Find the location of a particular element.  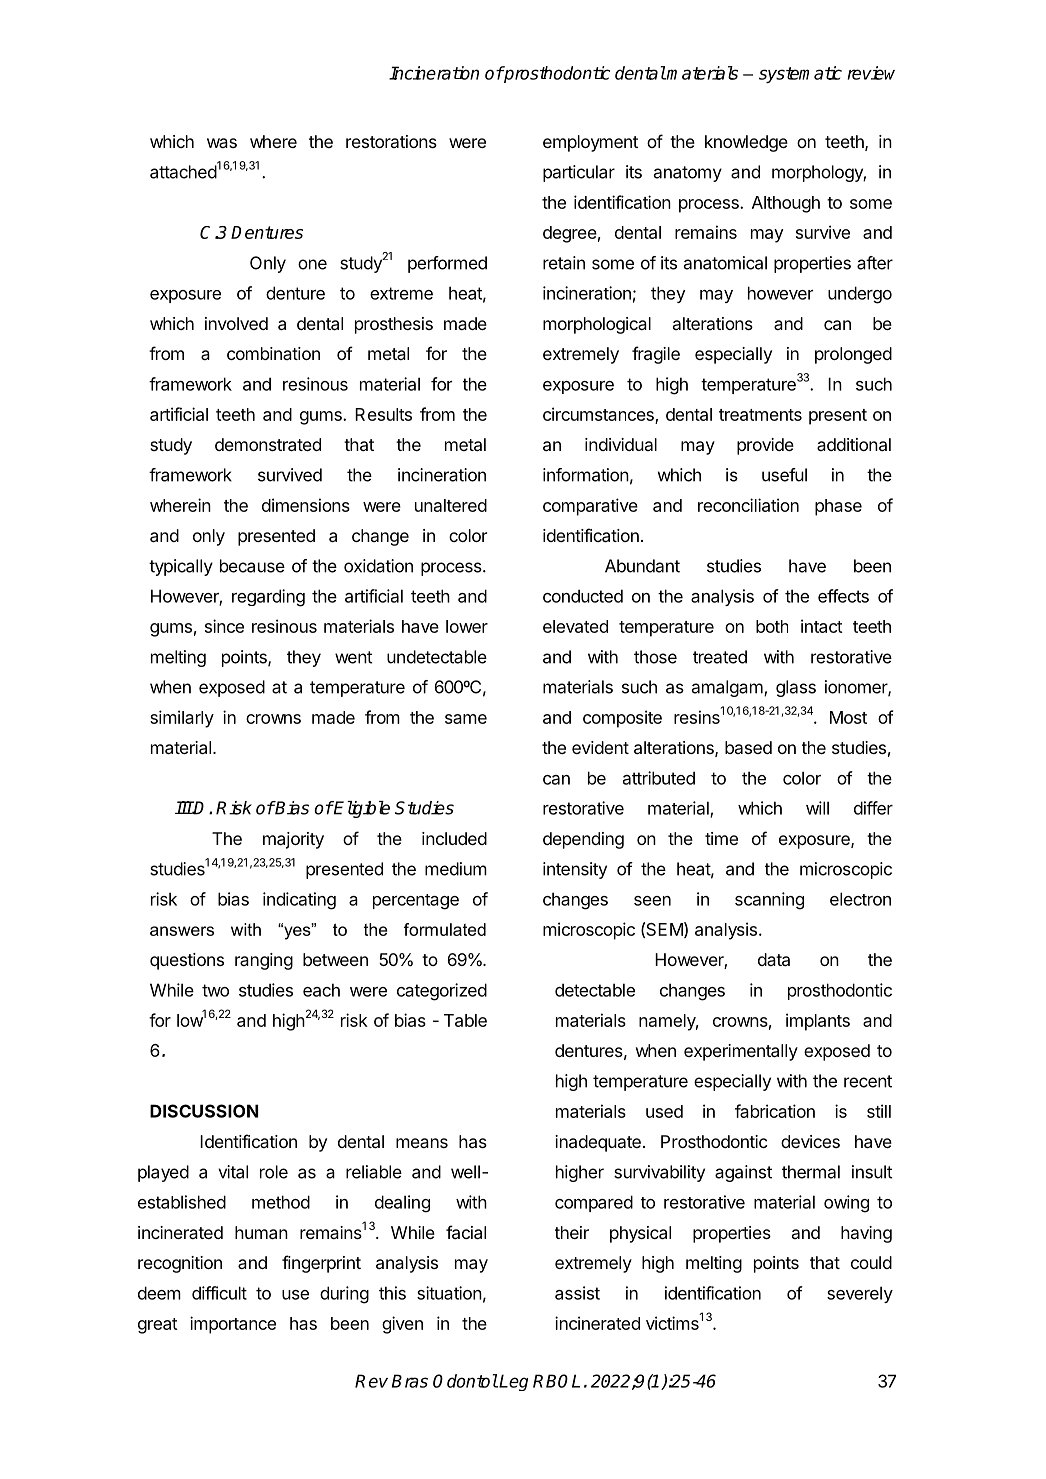

glass is located at coordinates (796, 688).
